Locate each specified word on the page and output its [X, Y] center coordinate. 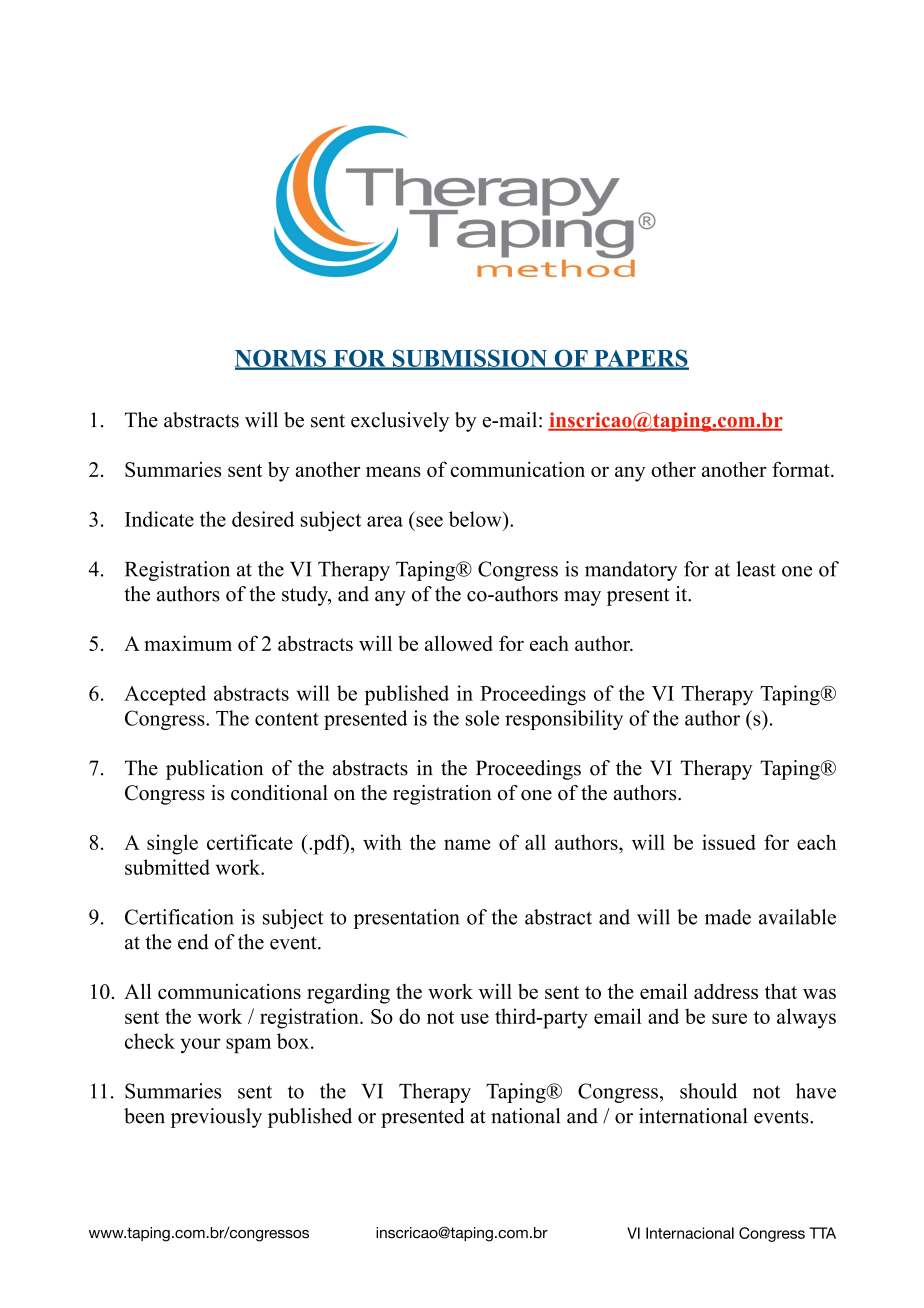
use [474, 1018]
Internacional [690, 1233]
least [756, 569]
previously [216, 1118]
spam [248, 1046]
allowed [459, 643]
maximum [188, 643]
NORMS [281, 359]
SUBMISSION [470, 359]
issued [729, 842]
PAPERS [640, 359]
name [467, 844]
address [726, 991]
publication [214, 770]
